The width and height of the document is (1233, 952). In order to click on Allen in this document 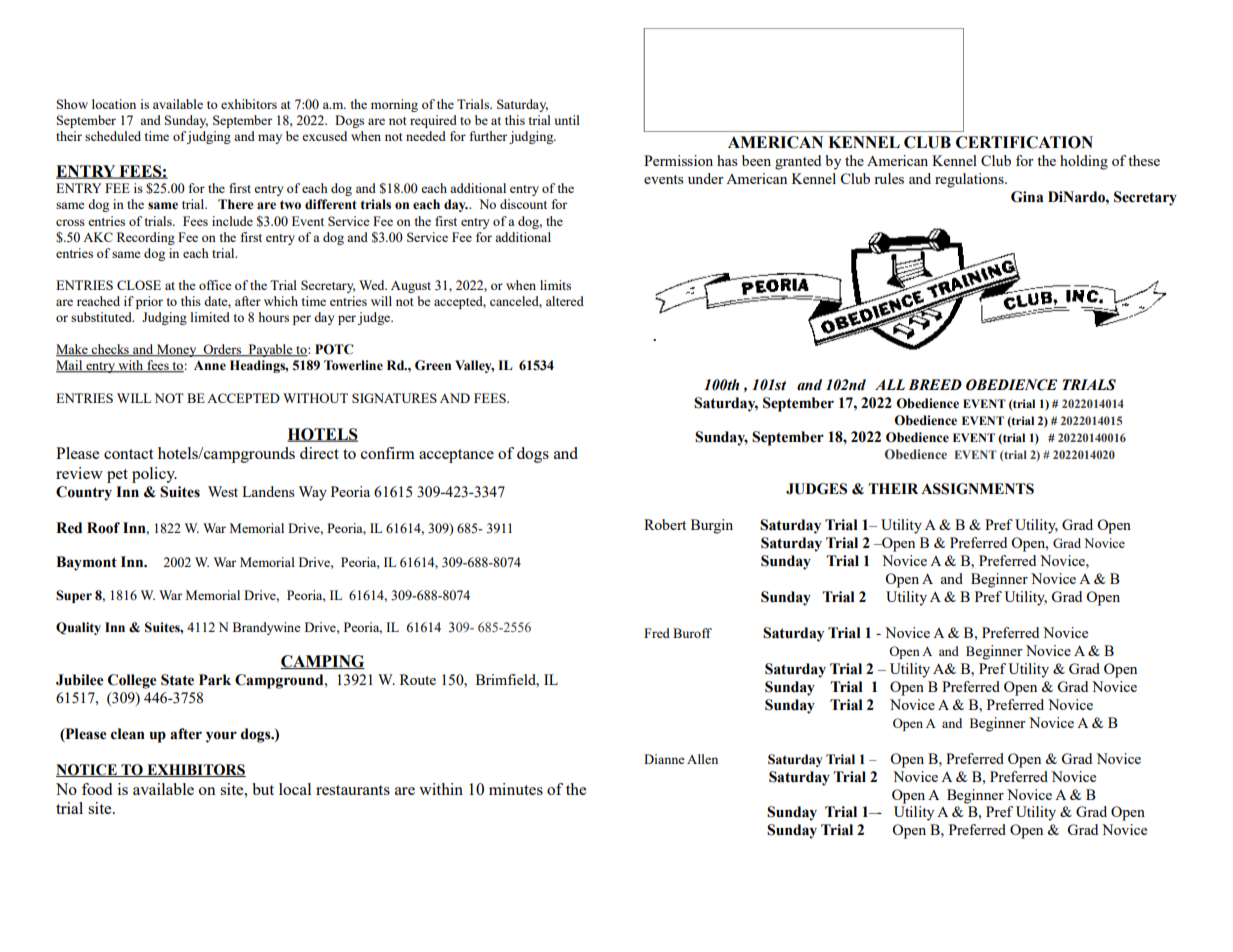, I will do `click(702, 759)`.
